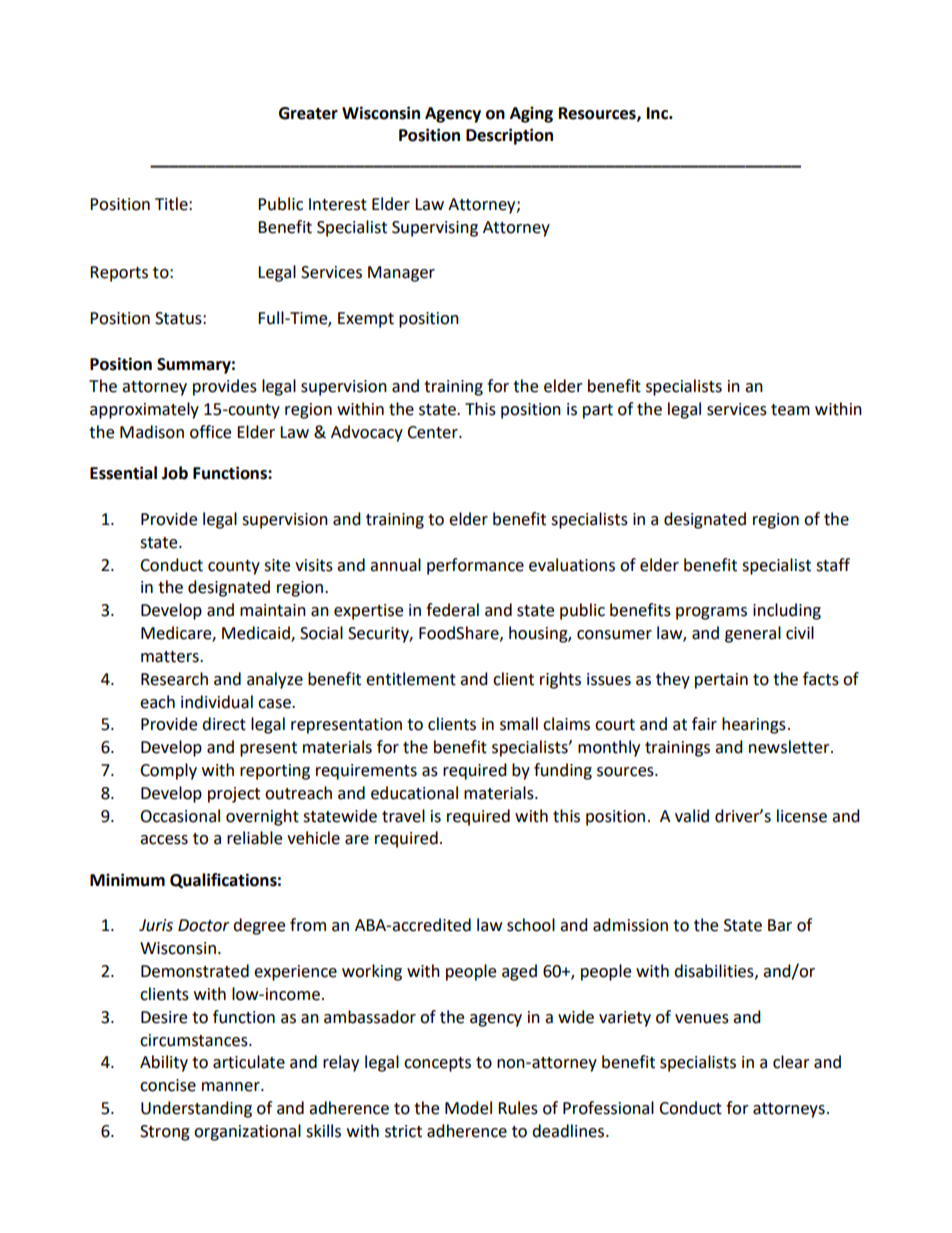 The width and height of the screenshot is (952, 1233). Describe the element at coordinates (468, 1108) in the screenshot. I see `Model` at that location.
